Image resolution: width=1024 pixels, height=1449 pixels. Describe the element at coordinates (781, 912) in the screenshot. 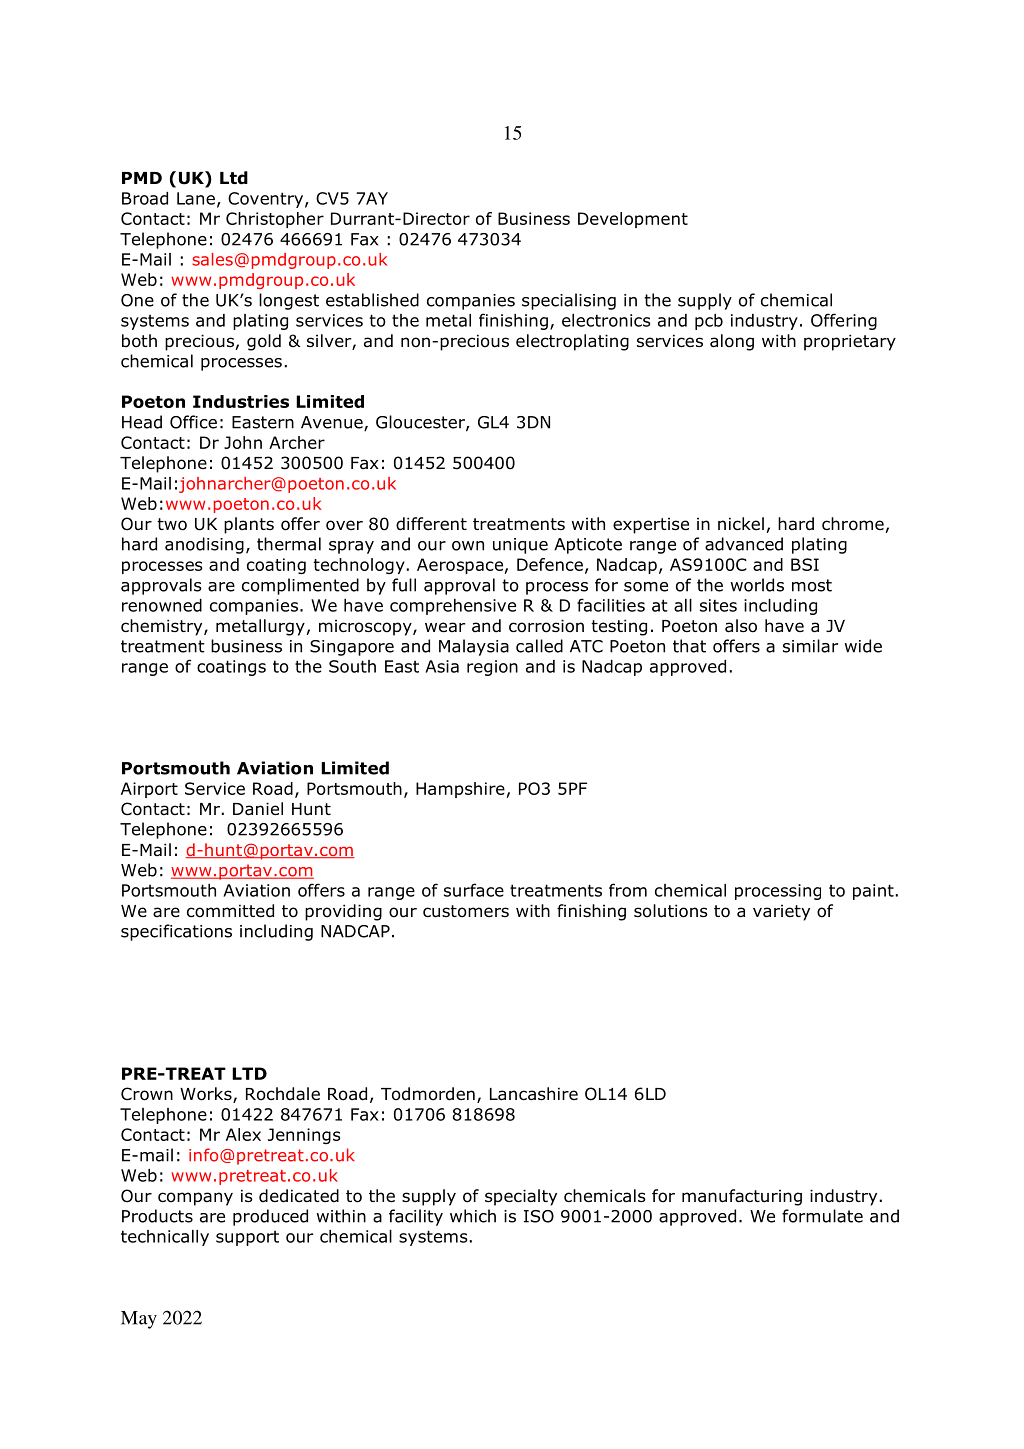

I see `variety` at that location.
